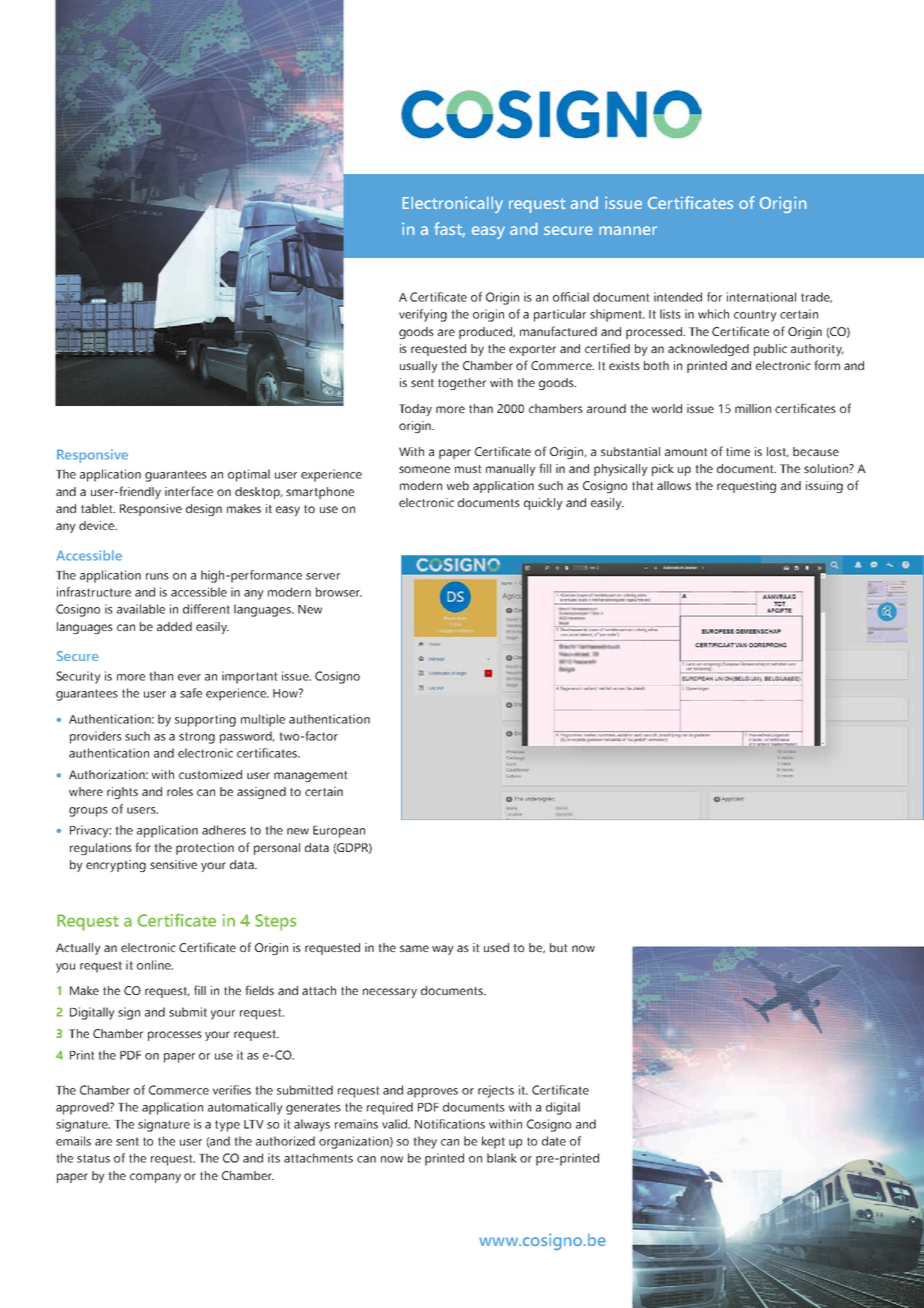 This screenshot has width=924, height=1308. Describe the element at coordinates (157, 576) in the screenshot. I see `runs` at that location.
